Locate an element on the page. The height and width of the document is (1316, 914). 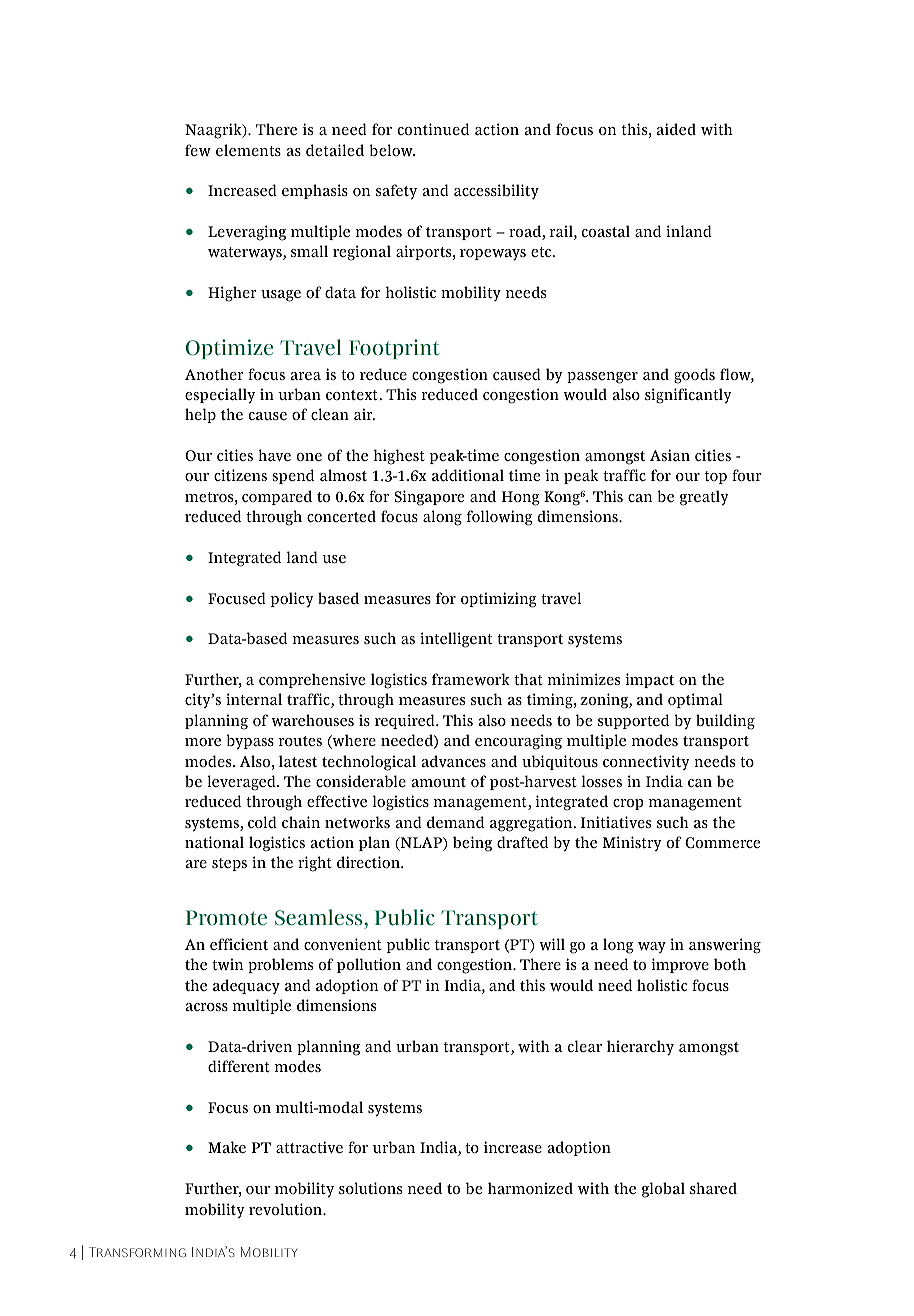
global is located at coordinates (663, 1190).
